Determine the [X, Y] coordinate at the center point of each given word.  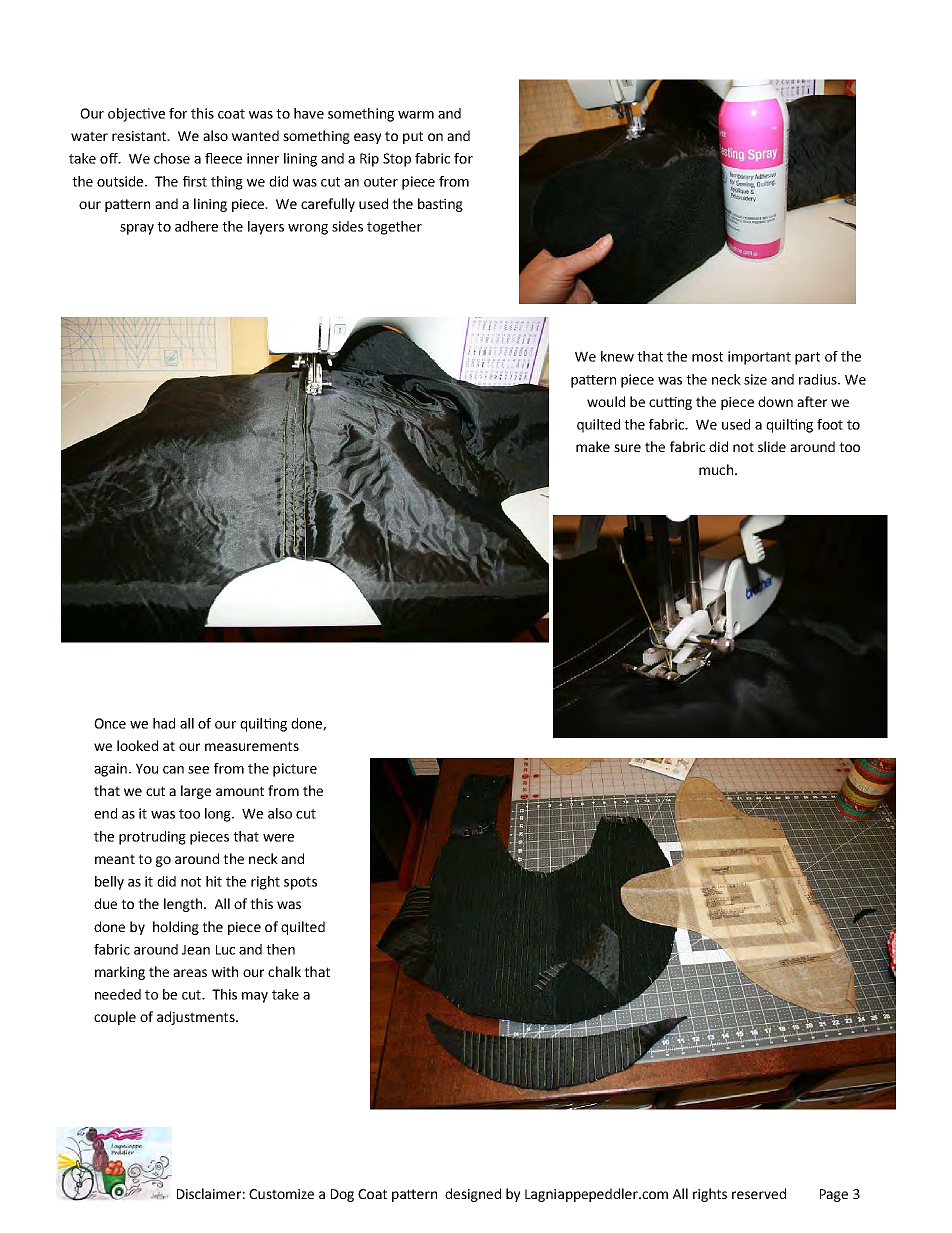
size [755, 379]
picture [295, 770]
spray [137, 229]
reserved [759, 1193]
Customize [281, 1194]
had [164, 723]
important [759, 358]
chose [172, 158]
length [184, 905]
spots [300, 883]
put [413, 137]
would [606, 401]
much [716, 469]
